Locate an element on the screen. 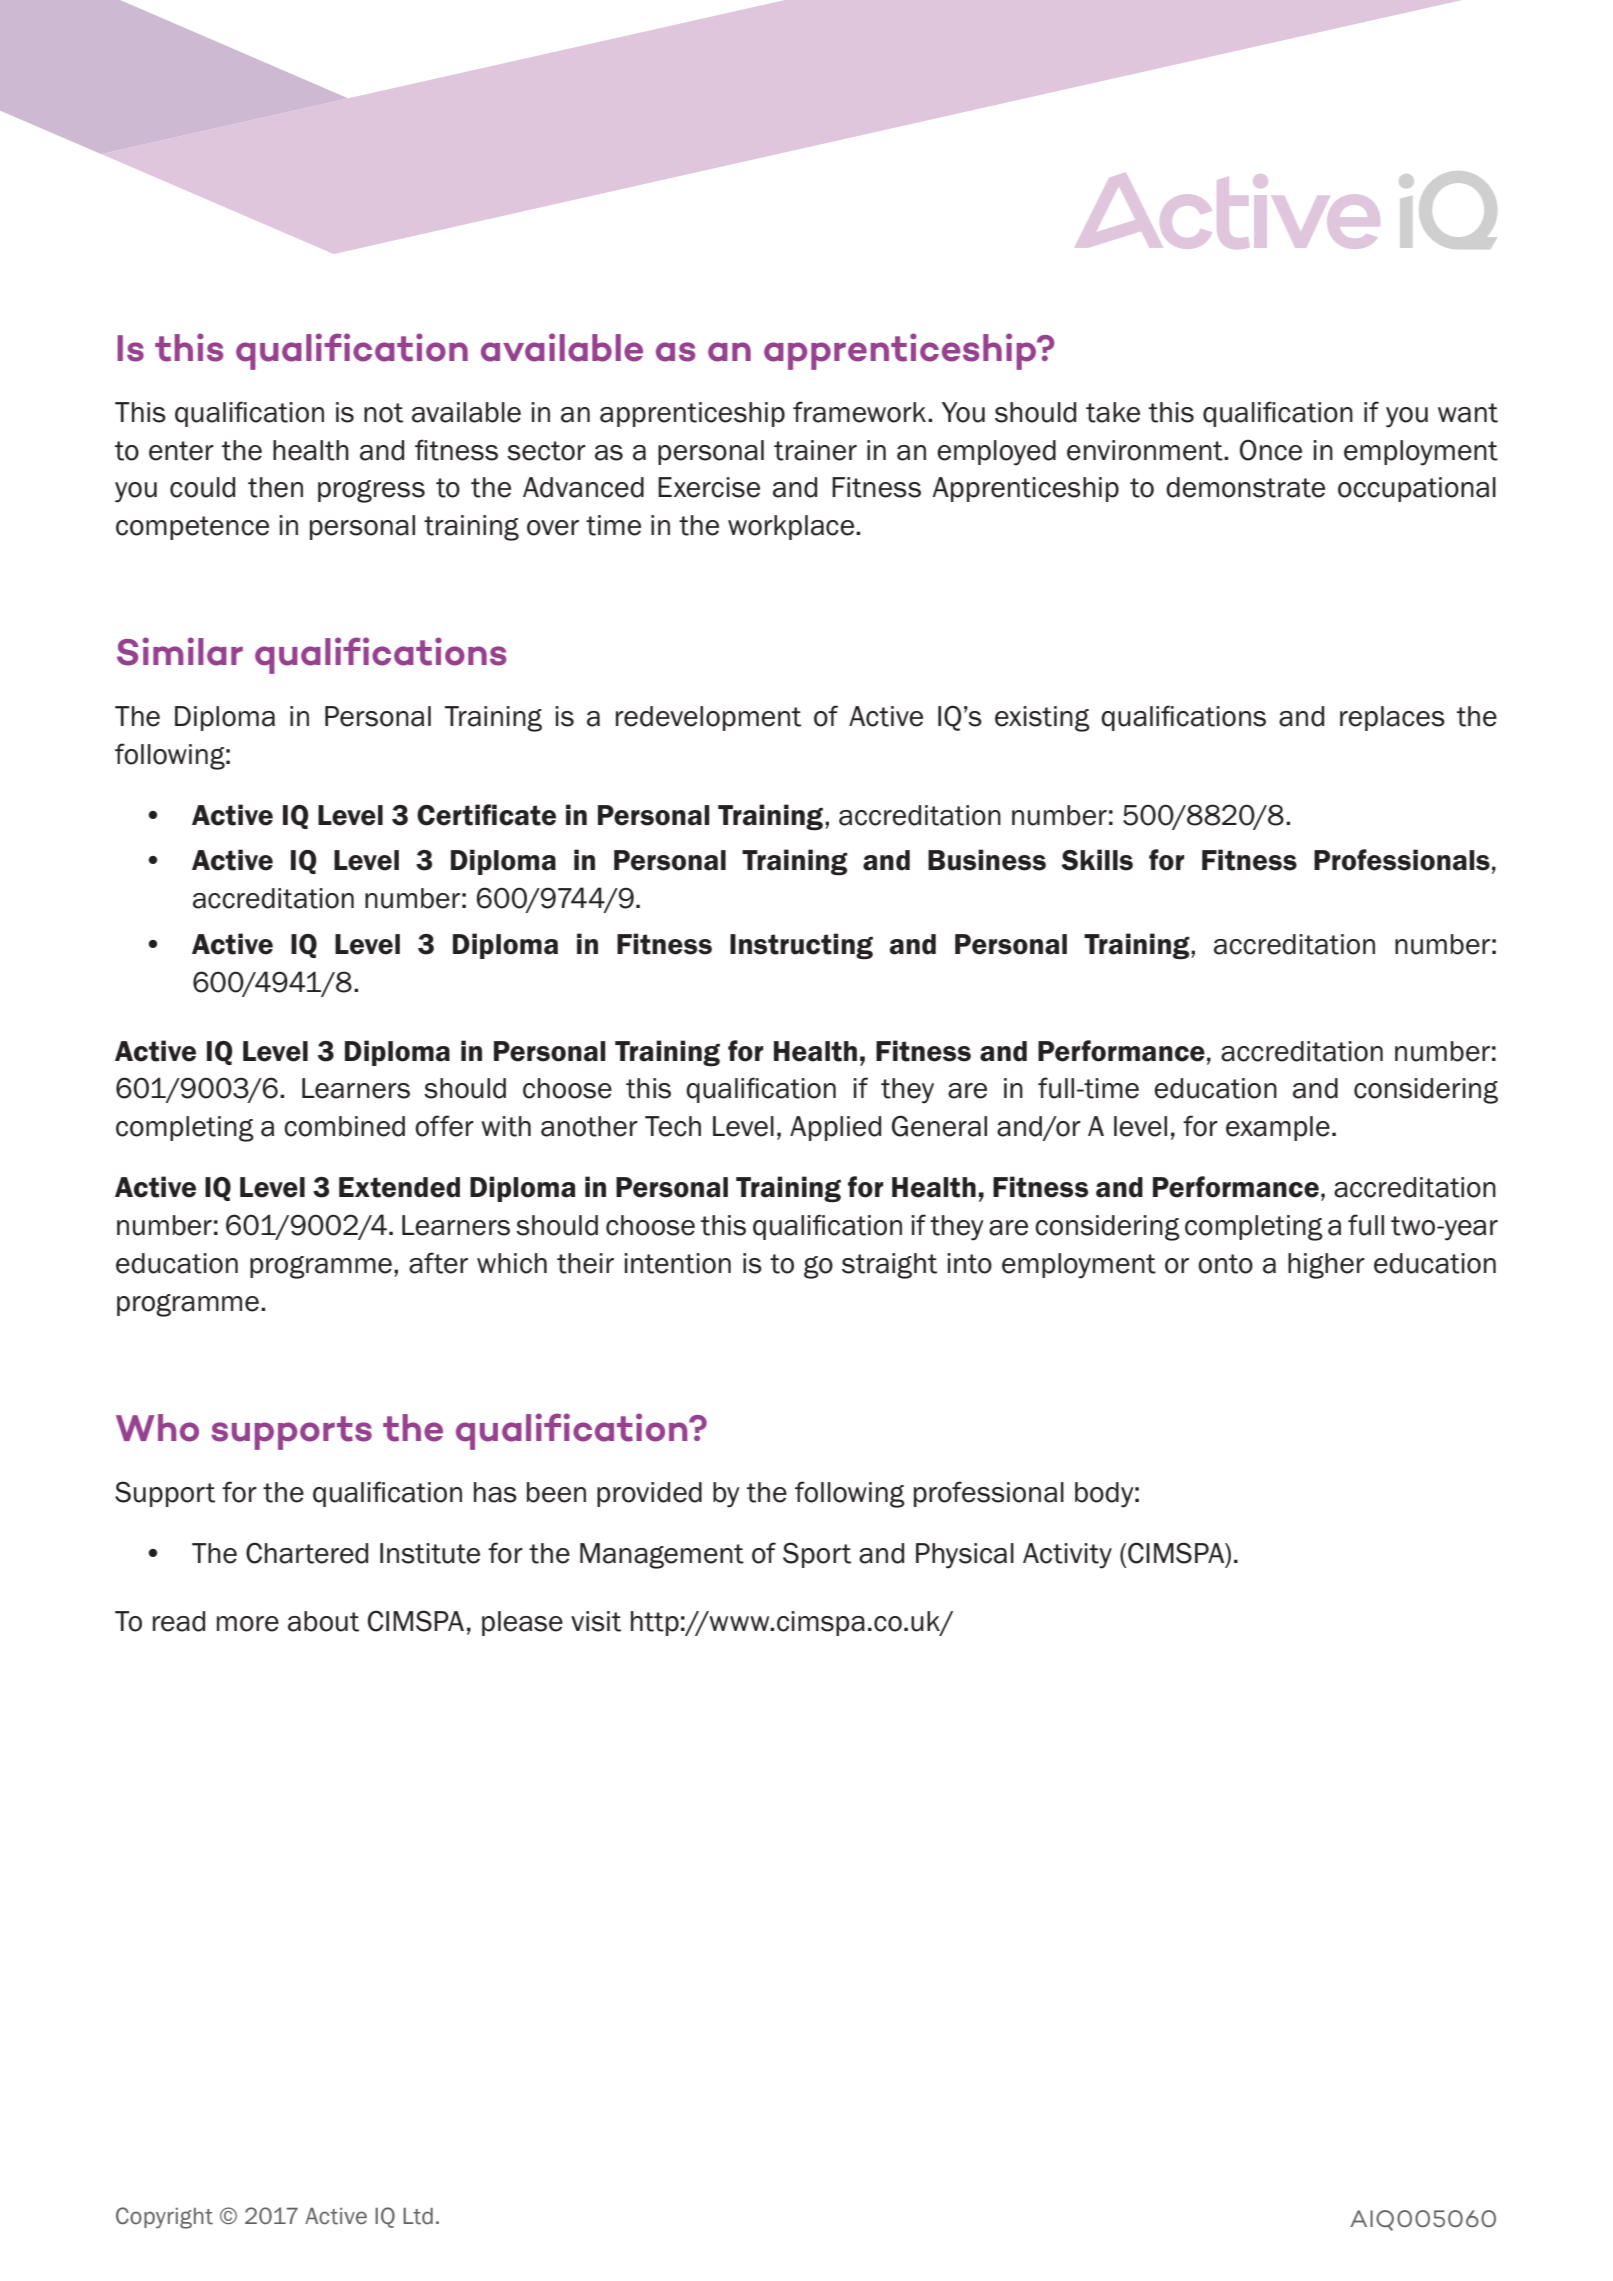 This screenshot has width=1613, height=2281. then is located at coordinates (275, 487).
